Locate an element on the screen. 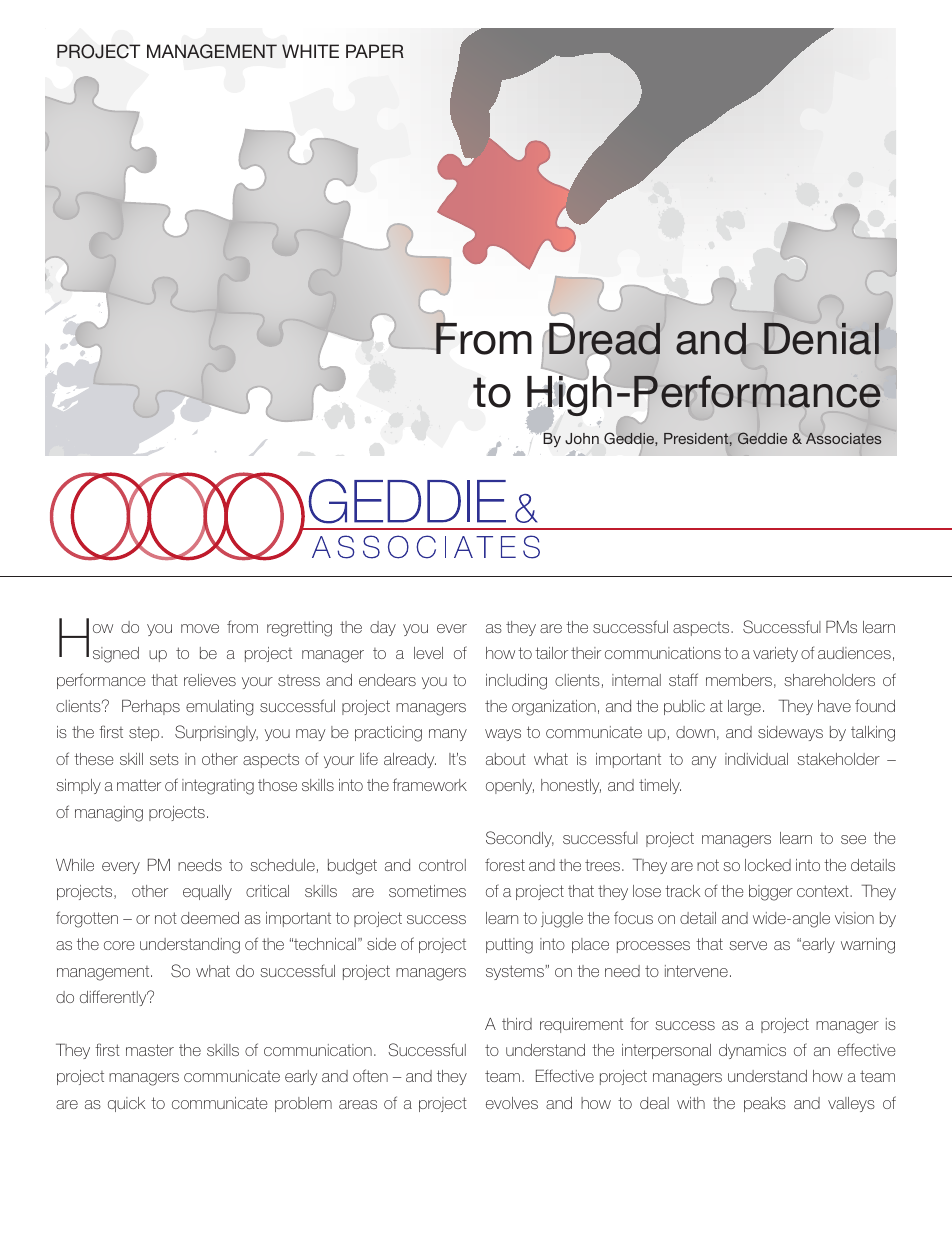  WHITE is located at coordinates (310, 51).
